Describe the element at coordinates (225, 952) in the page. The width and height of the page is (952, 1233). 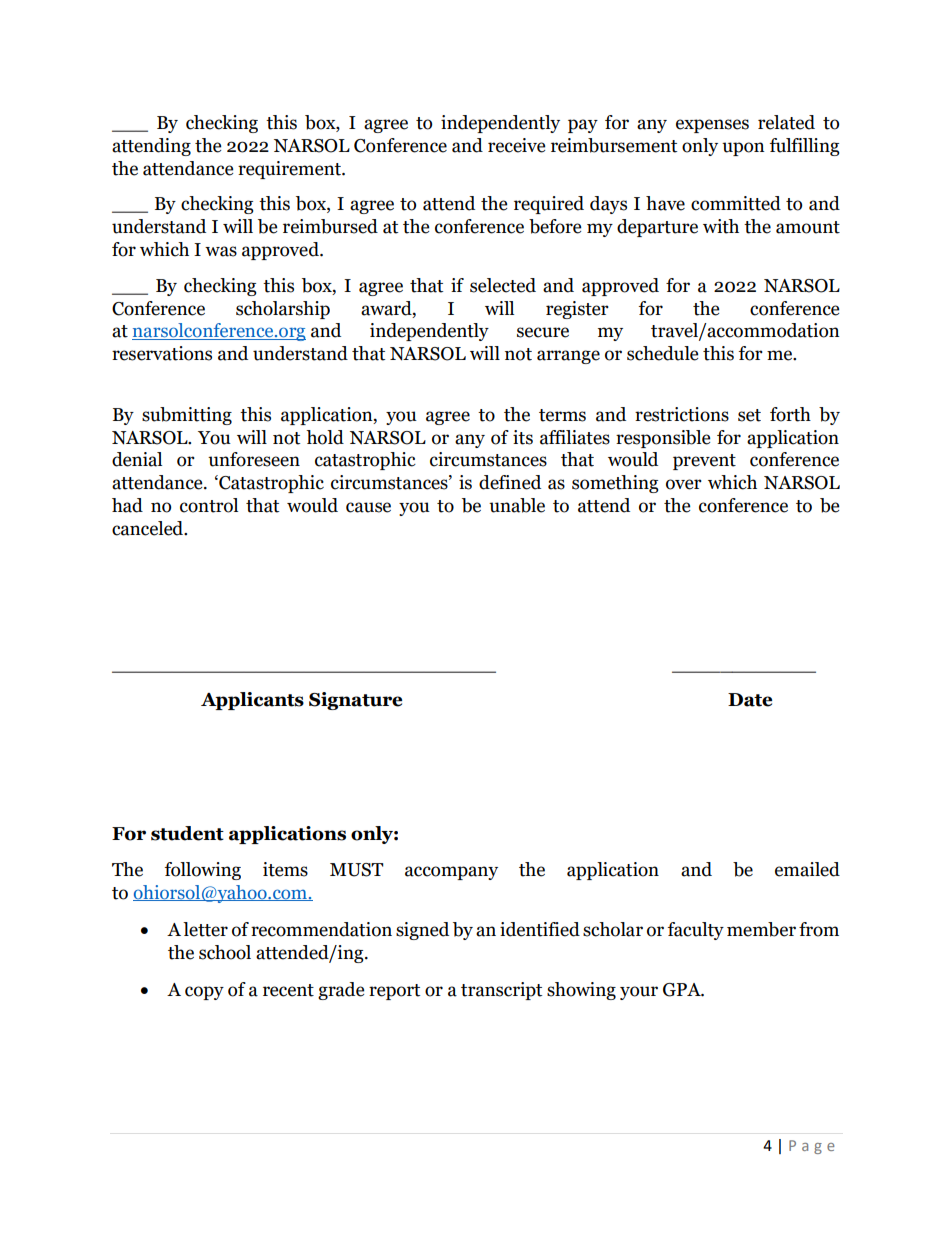
I see `school` at that location.
